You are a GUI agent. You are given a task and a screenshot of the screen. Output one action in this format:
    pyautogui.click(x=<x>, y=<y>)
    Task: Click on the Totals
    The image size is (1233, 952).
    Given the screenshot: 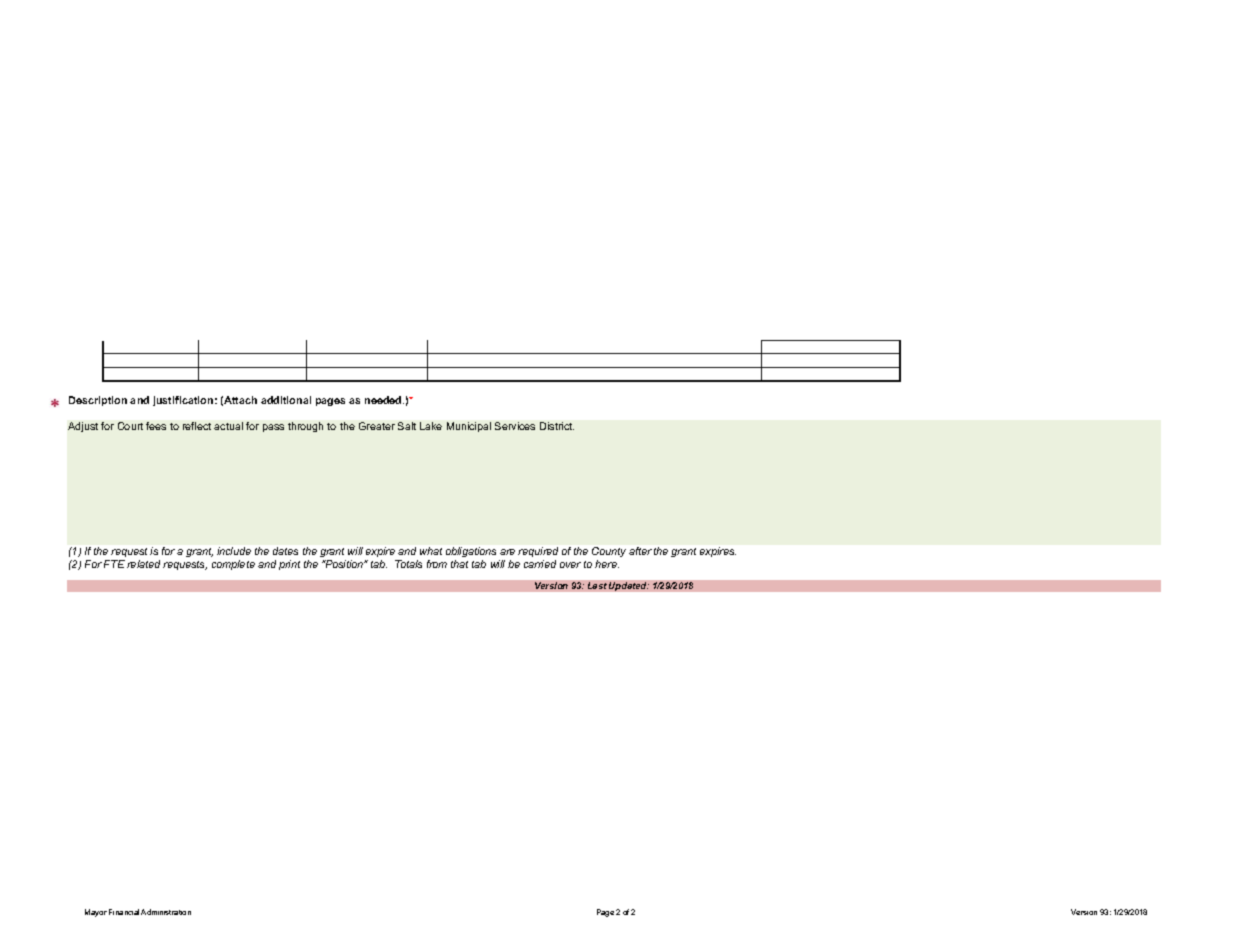 What is the action you would take?
    pyautogui.click(x=408, y=564)
